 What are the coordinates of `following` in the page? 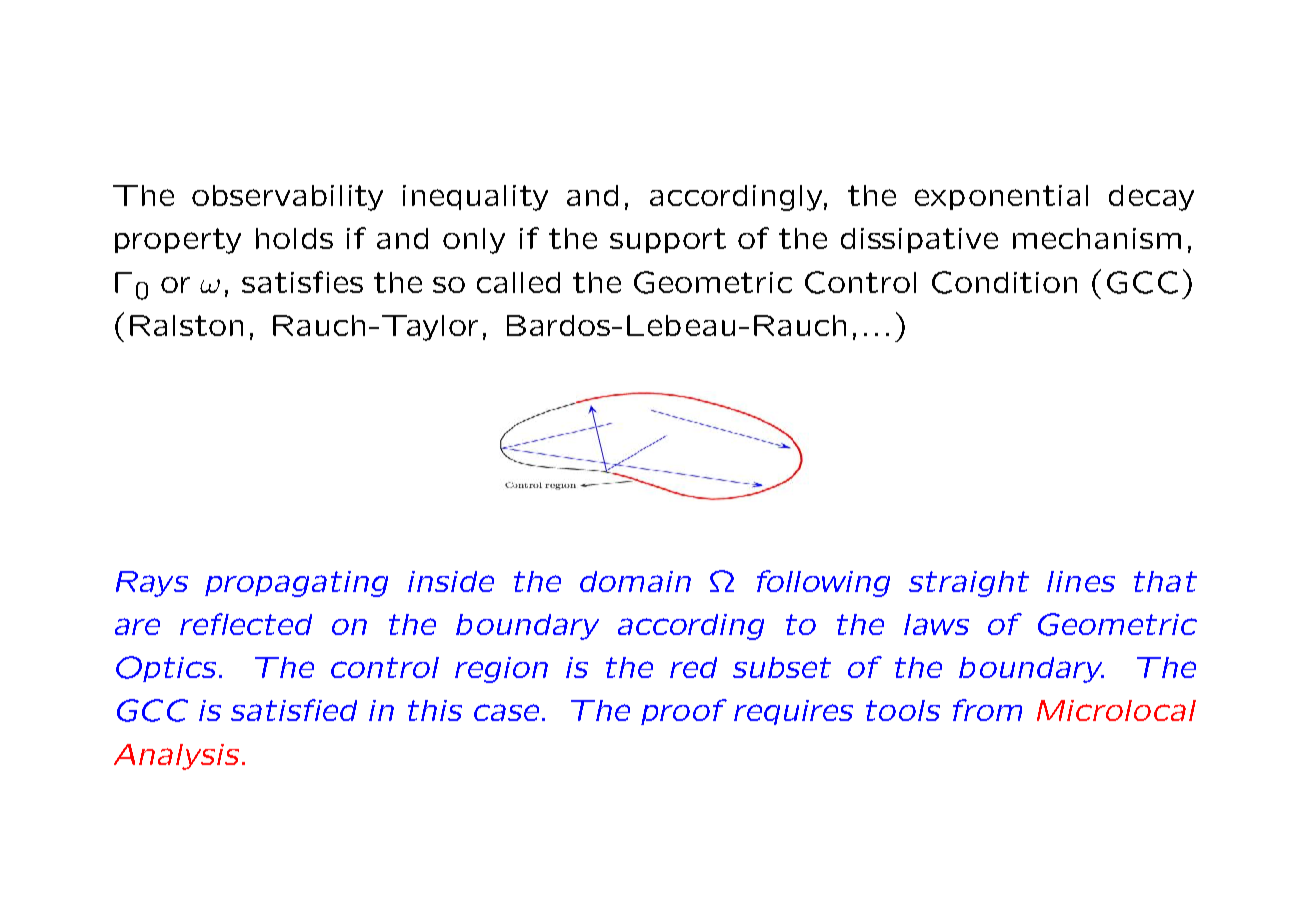 It's located at (823, 583).
